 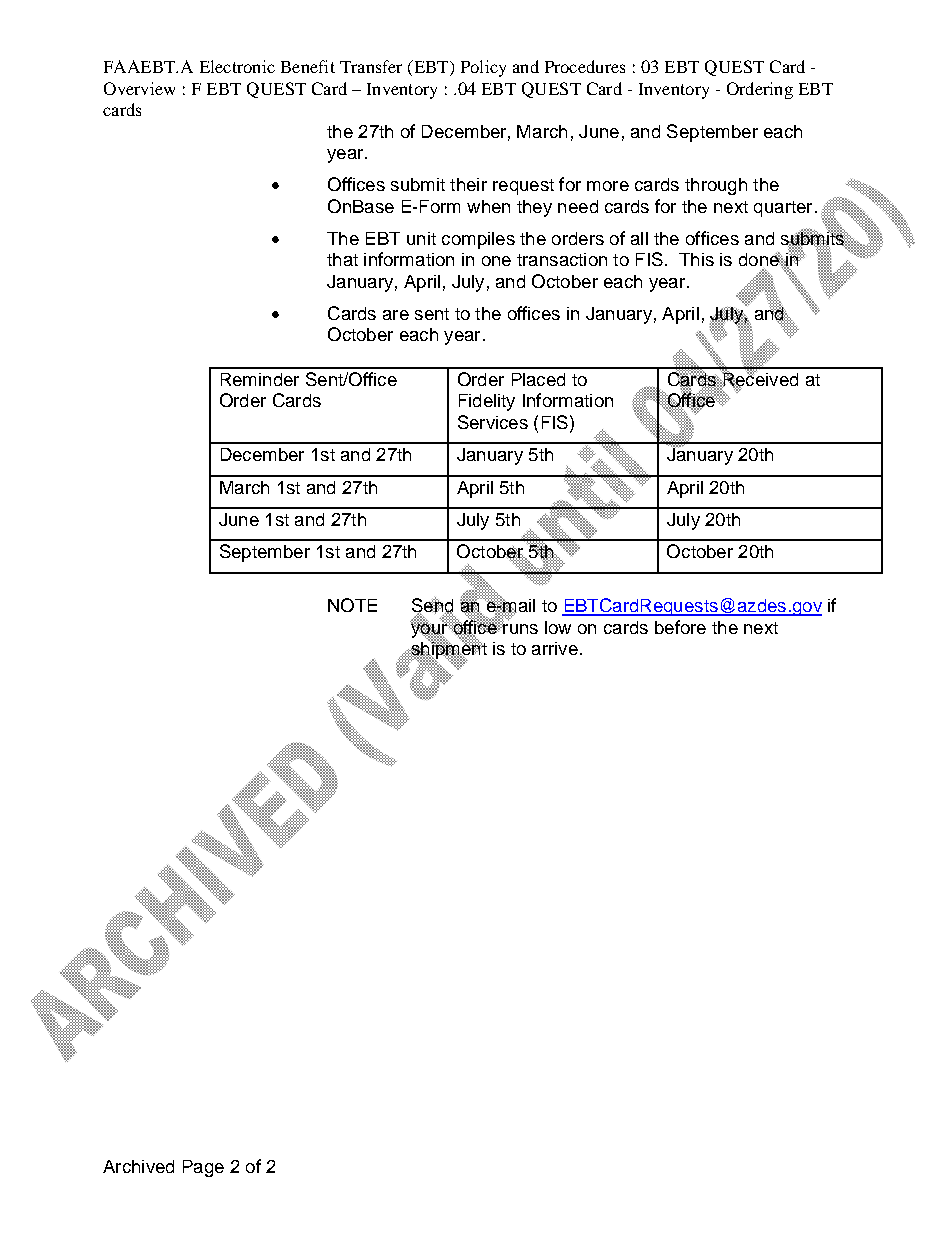 What do you see at coordinates (555, 648) in the image?
I see `arrive` at bounding box center [555, 648].
